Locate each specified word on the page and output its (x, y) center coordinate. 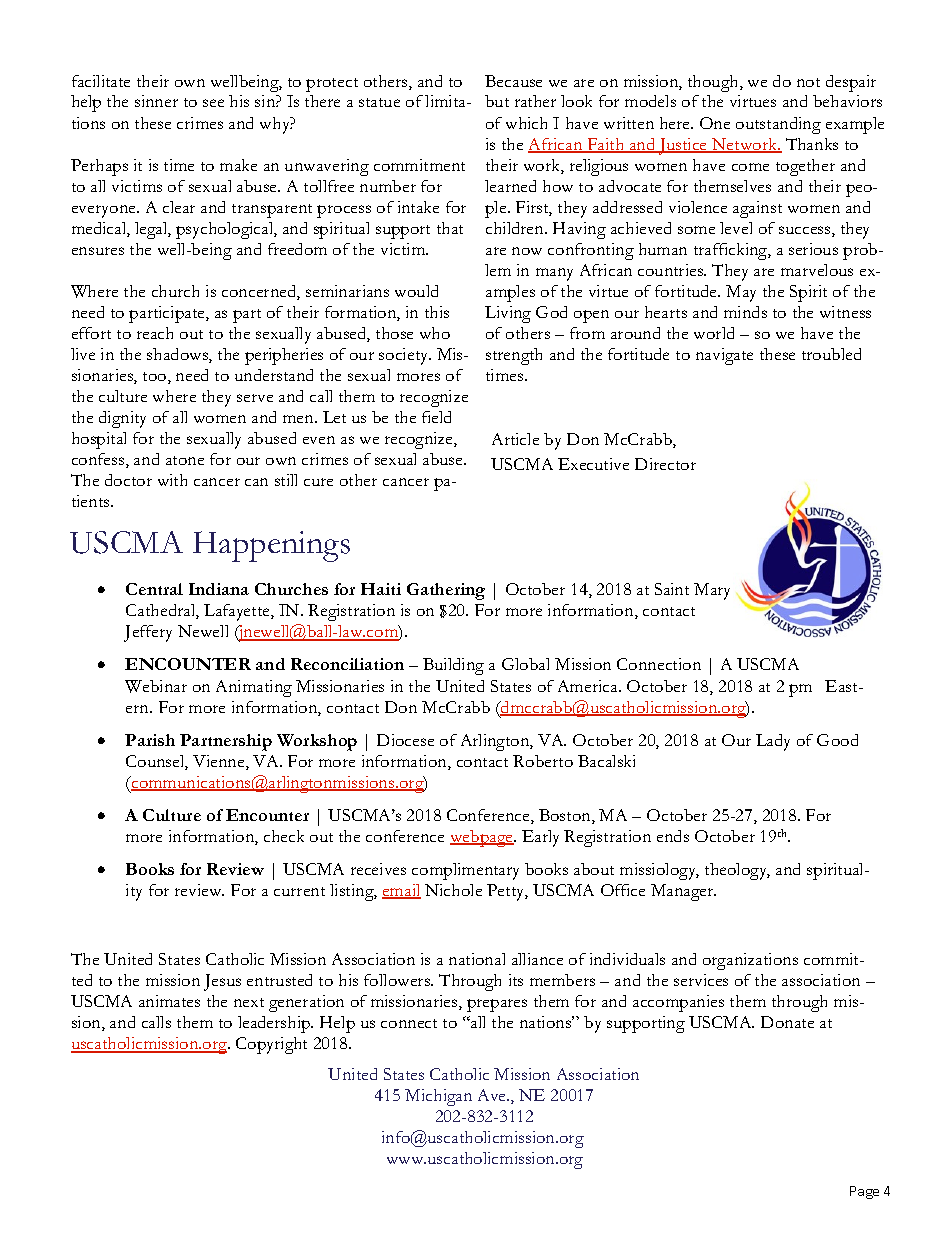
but (497, 101)
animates (169, 1001)
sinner (156, 101)
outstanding (778, 125)
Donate (787, 1022)
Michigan (438, 1097)
